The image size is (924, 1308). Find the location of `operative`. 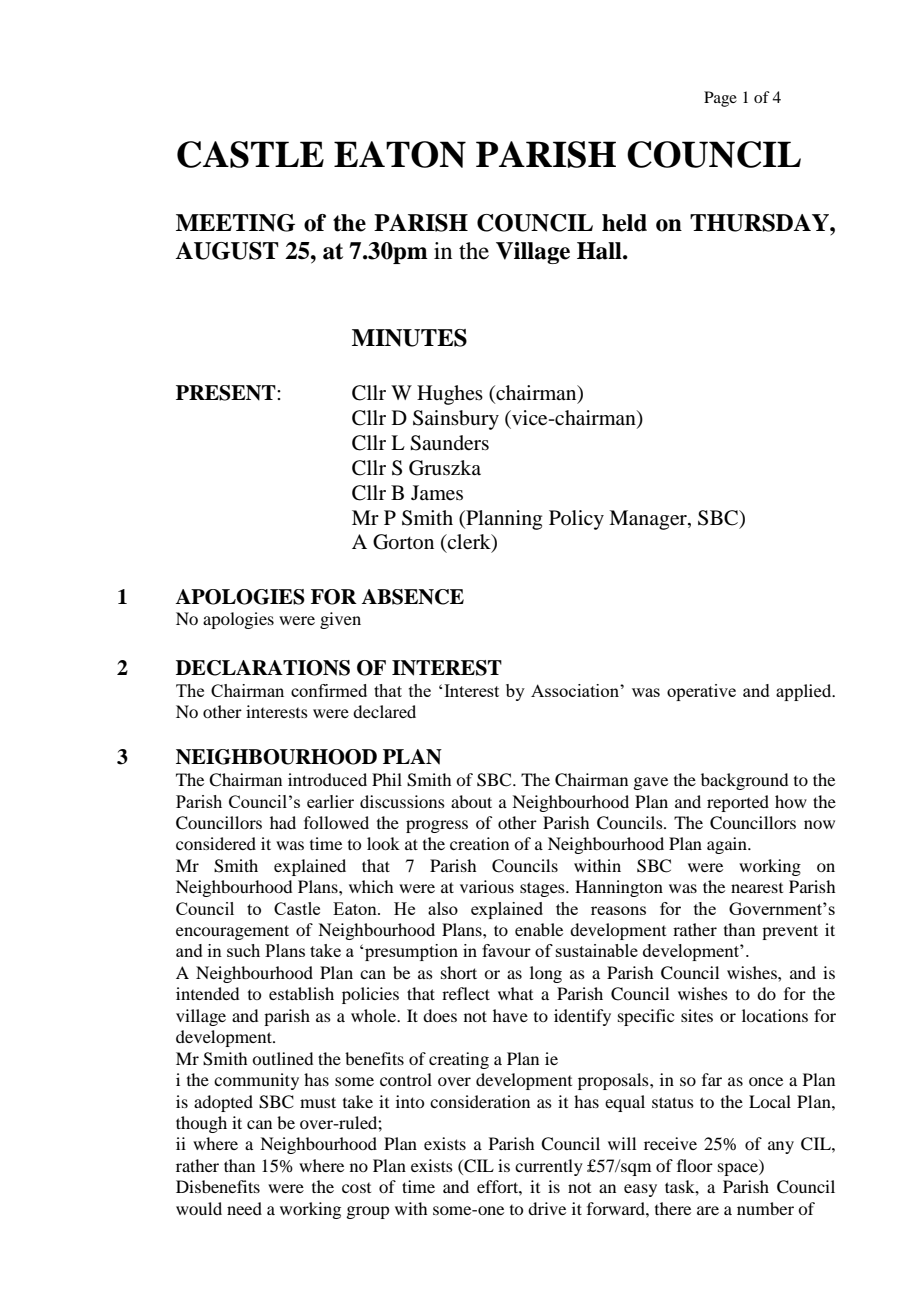

operative is located at coordinates (701, 692).
